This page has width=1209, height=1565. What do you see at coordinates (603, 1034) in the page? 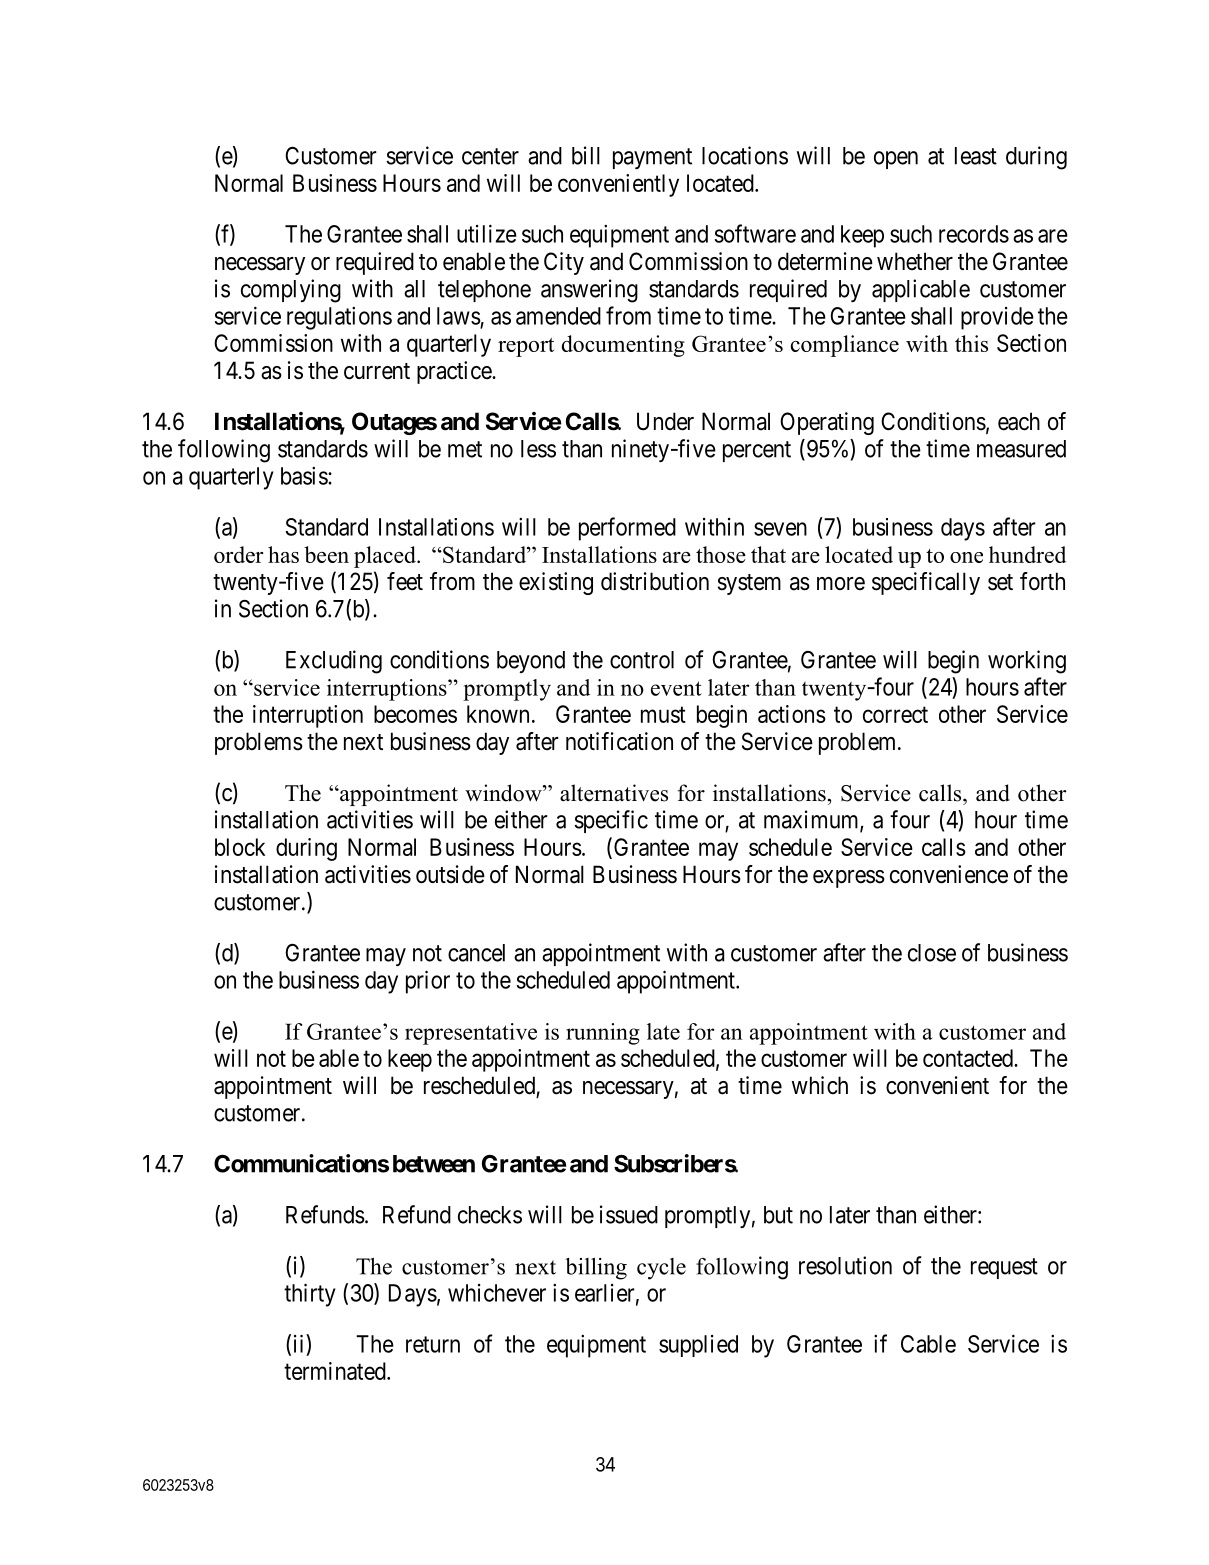
I see `running` at bounding box center [603, 1034].
